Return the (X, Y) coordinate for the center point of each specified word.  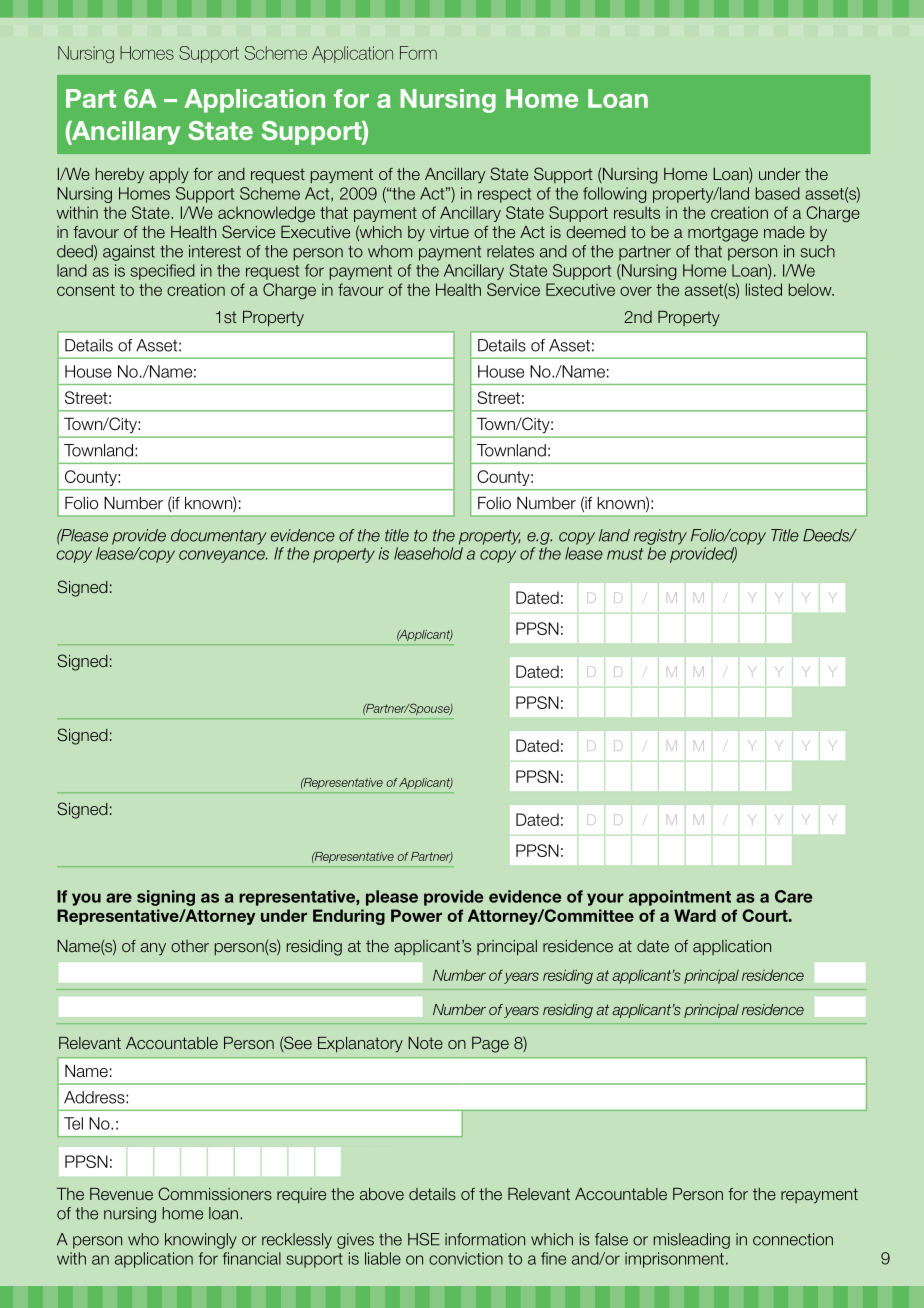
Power (416, 915)
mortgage (723, 234)
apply (169, 176)
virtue (449, 232)
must (625, 554)
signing (166, 898)
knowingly (201, 1241)
